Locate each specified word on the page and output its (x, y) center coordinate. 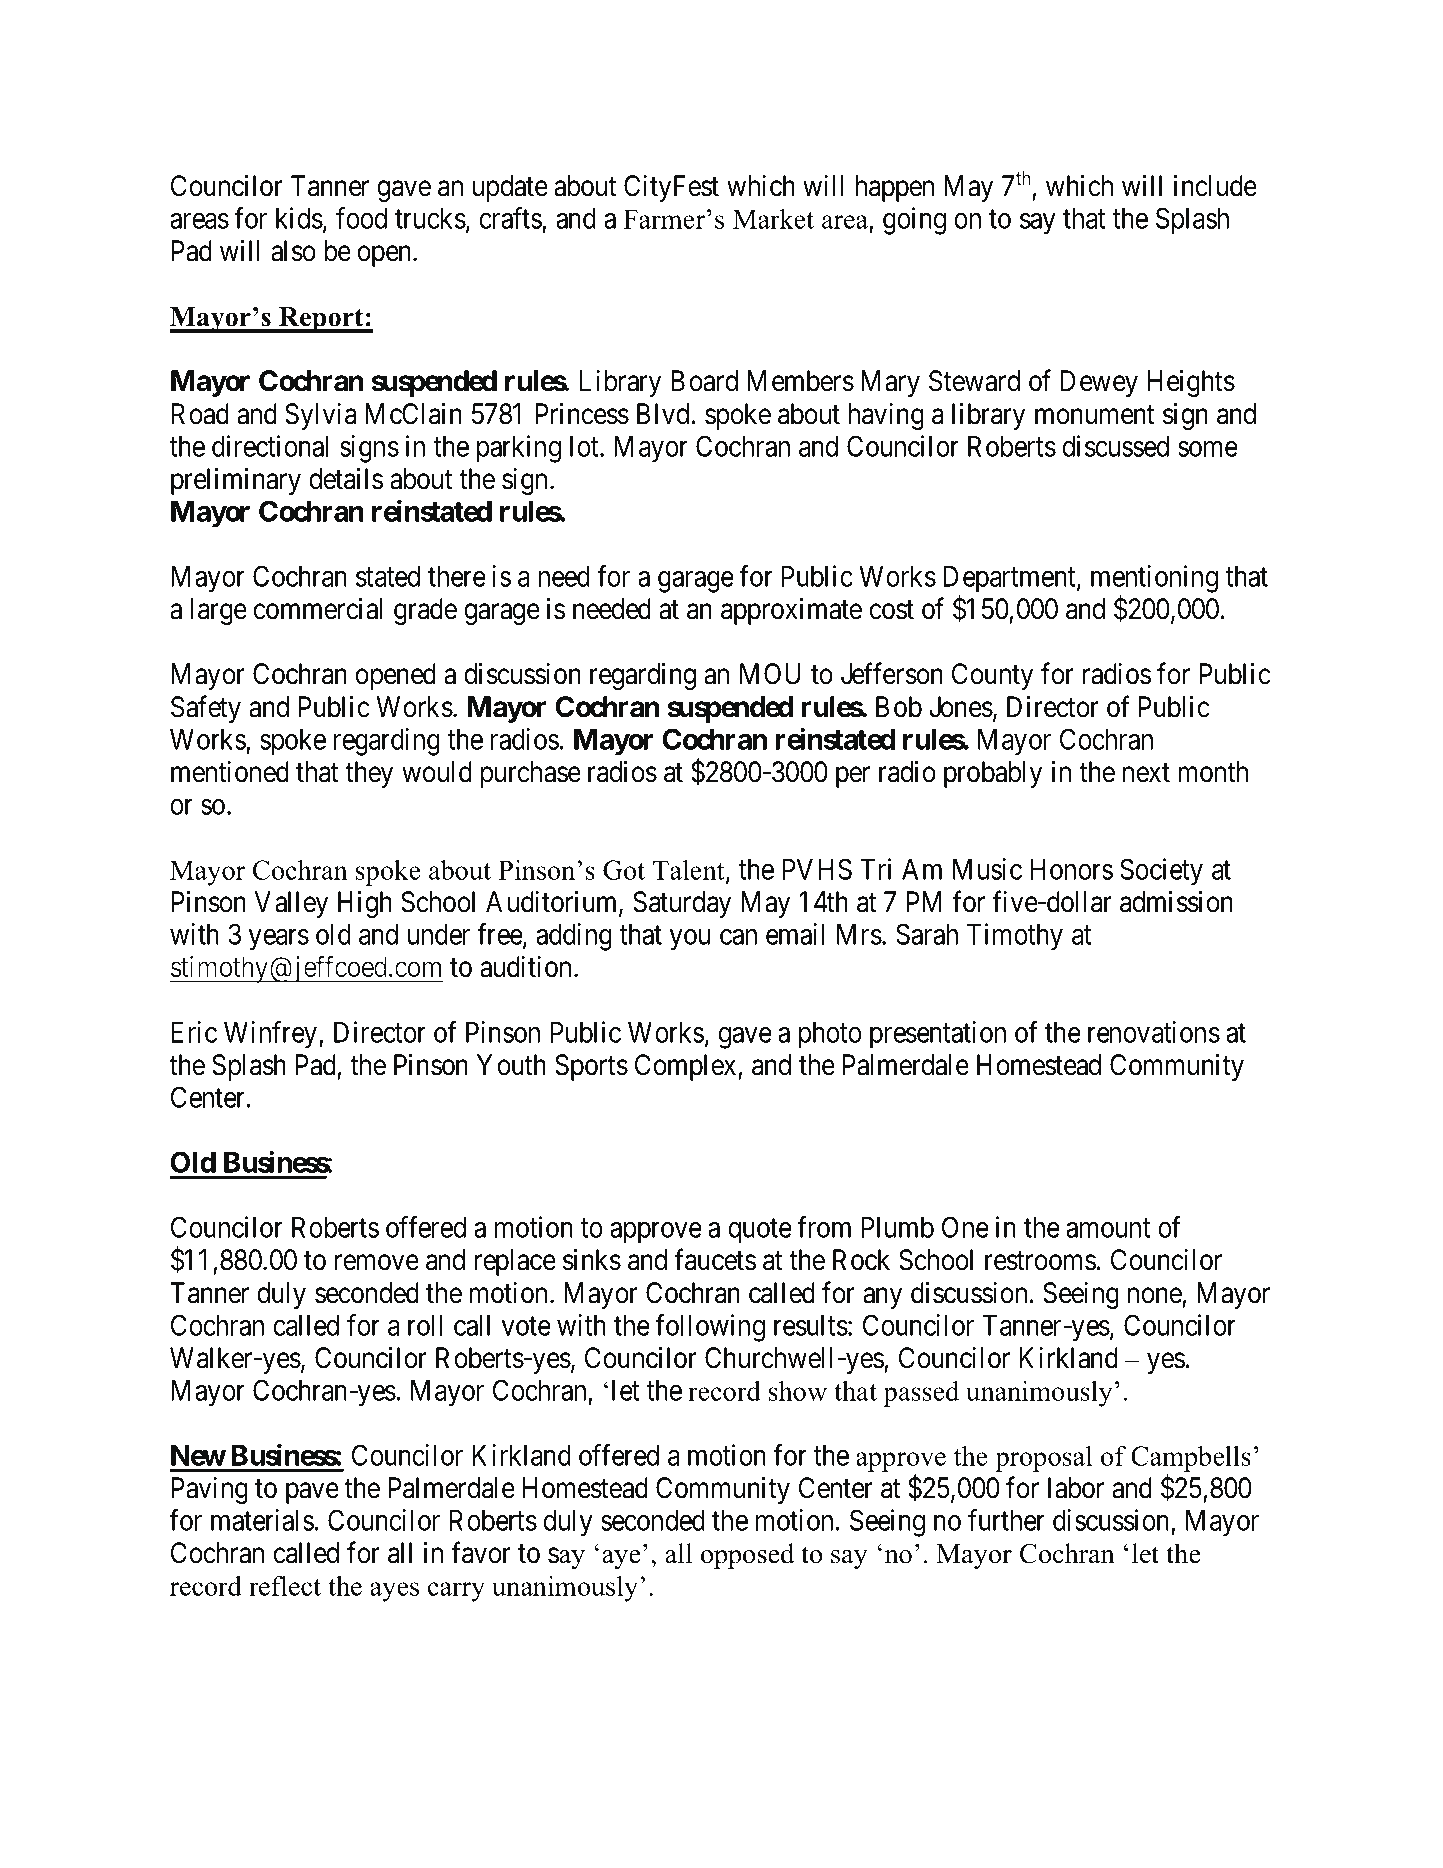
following (710, 1328)
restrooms (1040, 1261)
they (369, 774)
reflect (285, 1586)
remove (377, 1263)
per (853, 777)
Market (773, 219)
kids (299, 218)
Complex (687, 1067)
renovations (1154, 1032)
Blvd (663, 414)
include (1215, 185)
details (346, 478)
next (1146, 773)
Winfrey (272, 1035)
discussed (1115, 446)
